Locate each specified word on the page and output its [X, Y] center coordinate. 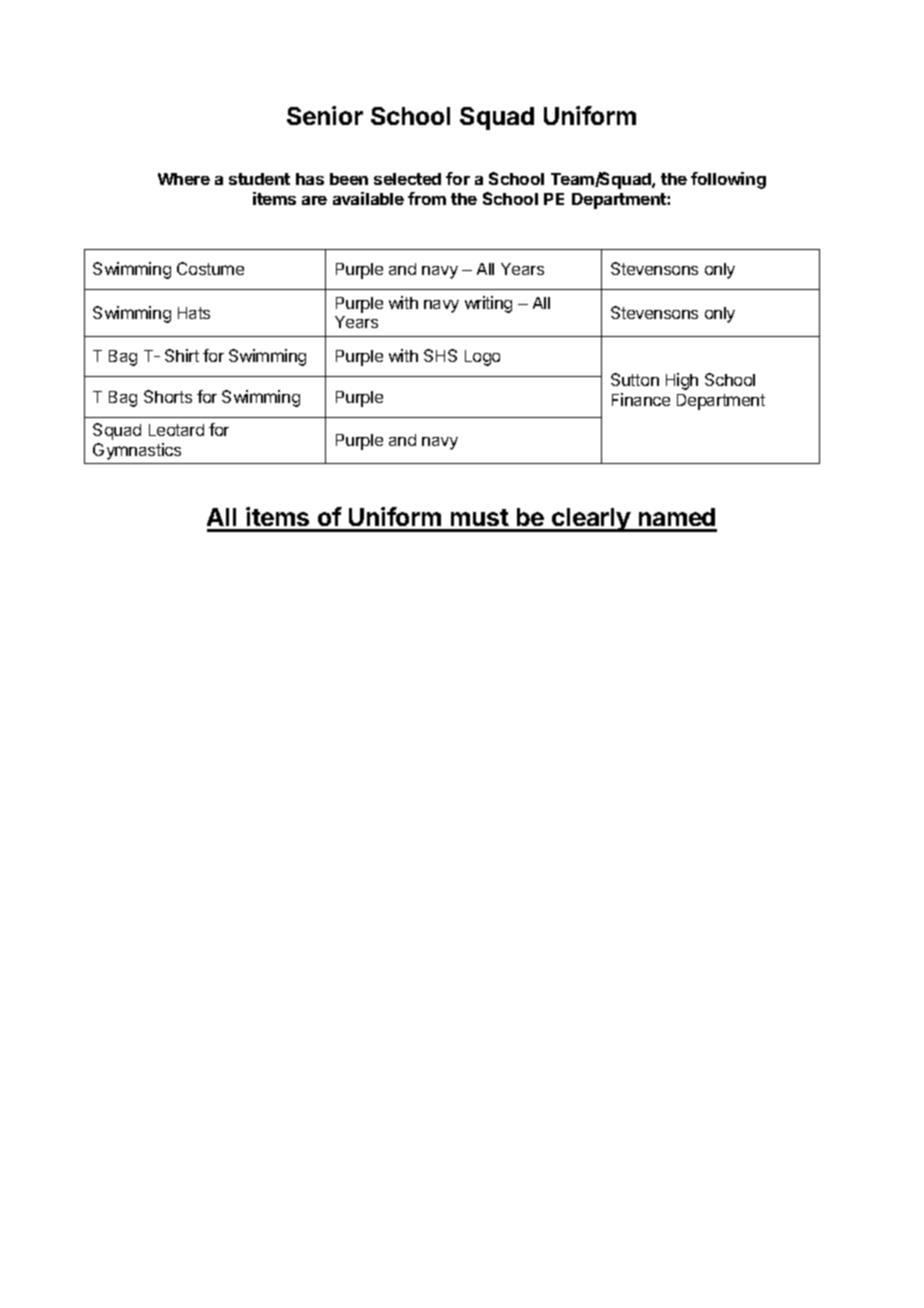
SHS [440, 355]
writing [488, 304]
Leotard [176, 430]
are [314, 200]
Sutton [635, 379]
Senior [325, 115]
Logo [482, 358]
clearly [591, 520]
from [427, 198]
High [682, 381]
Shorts [168, 396]
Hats [194, 313]
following [728, 180]
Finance [641, 399]
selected [407, 179]
